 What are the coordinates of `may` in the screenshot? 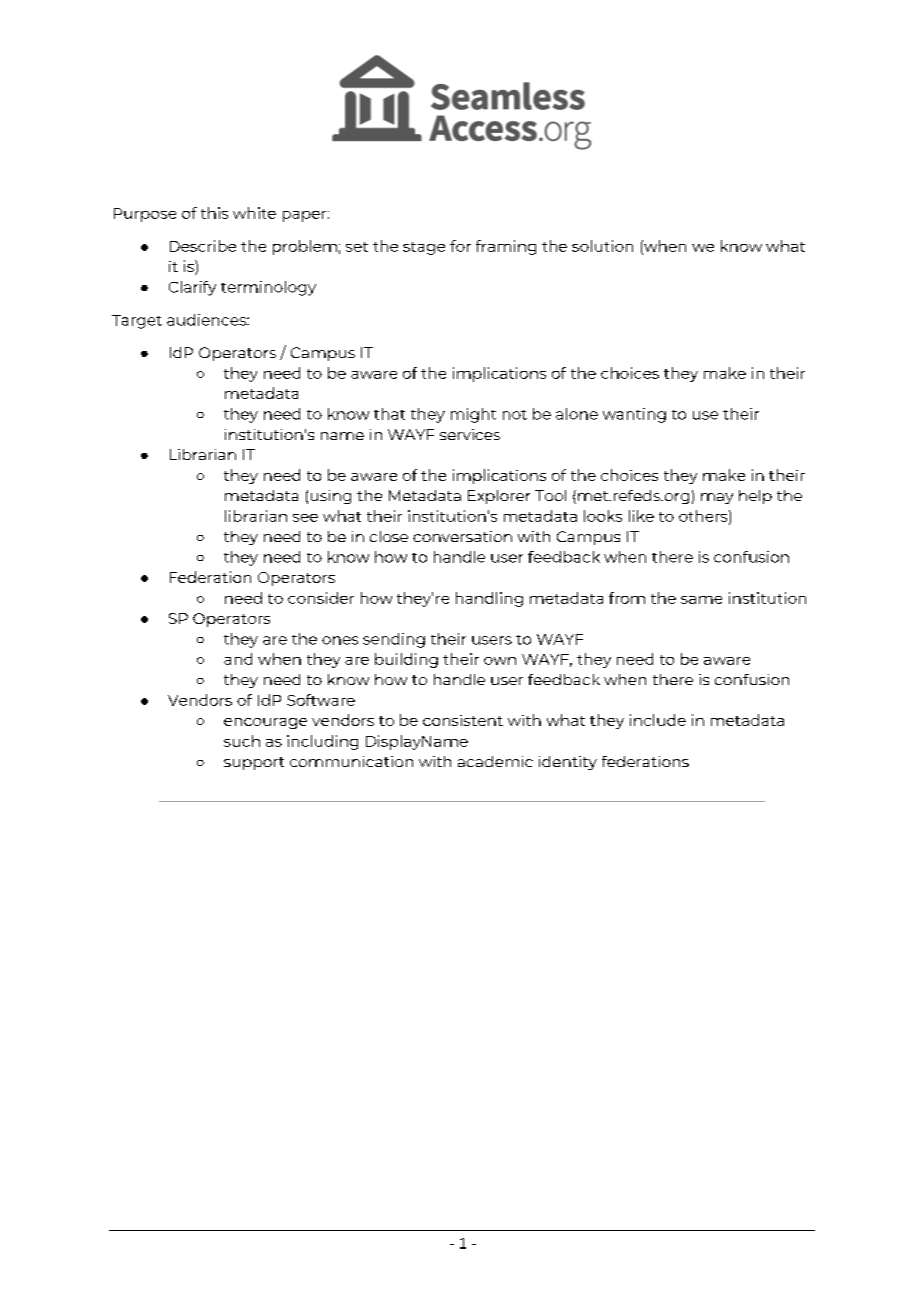 It's located at (717, 498).
